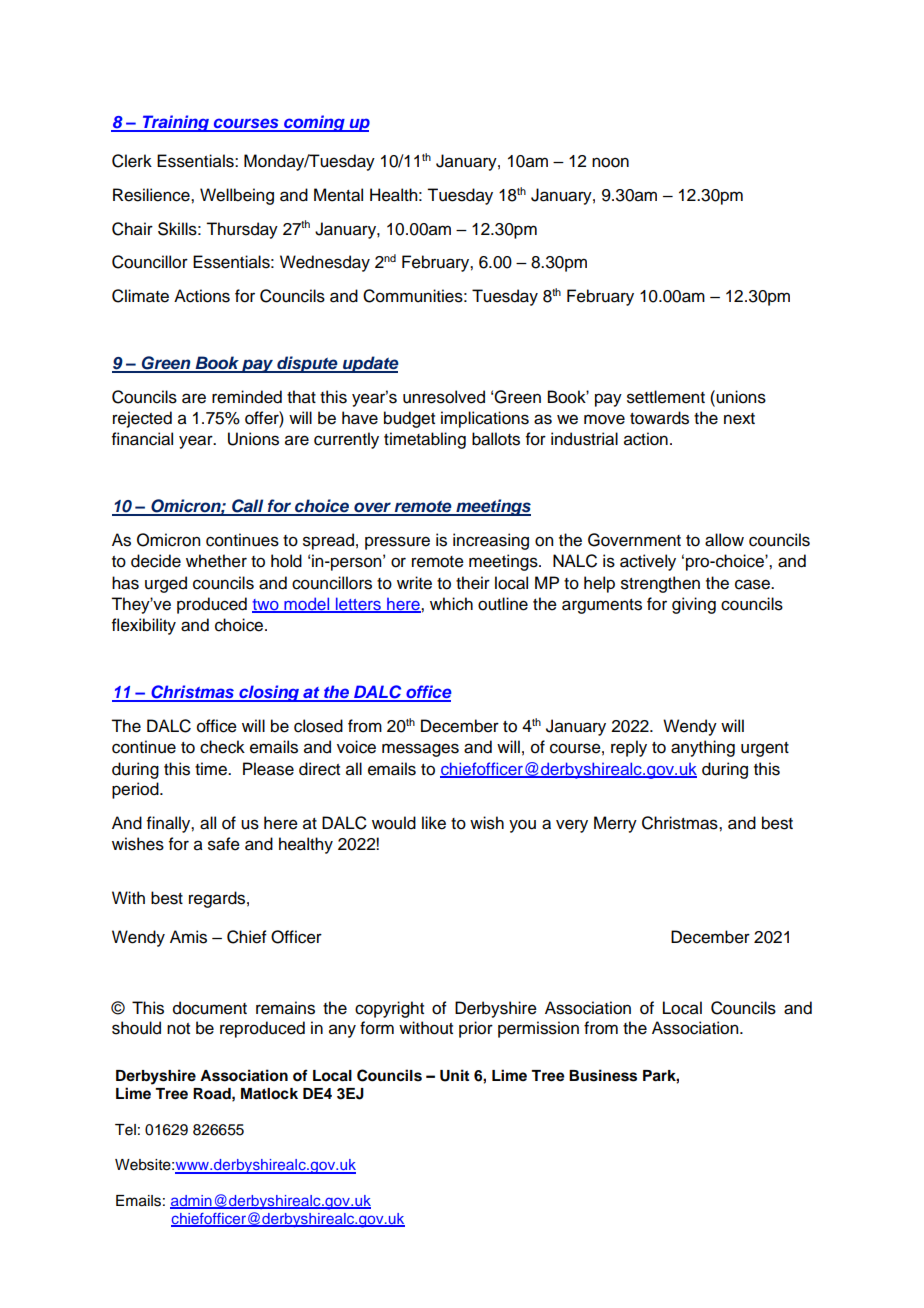 This document has width=924, height=1308. Describe the element at coordinates (603, 1075) in the document. I see `Business` at that location.
